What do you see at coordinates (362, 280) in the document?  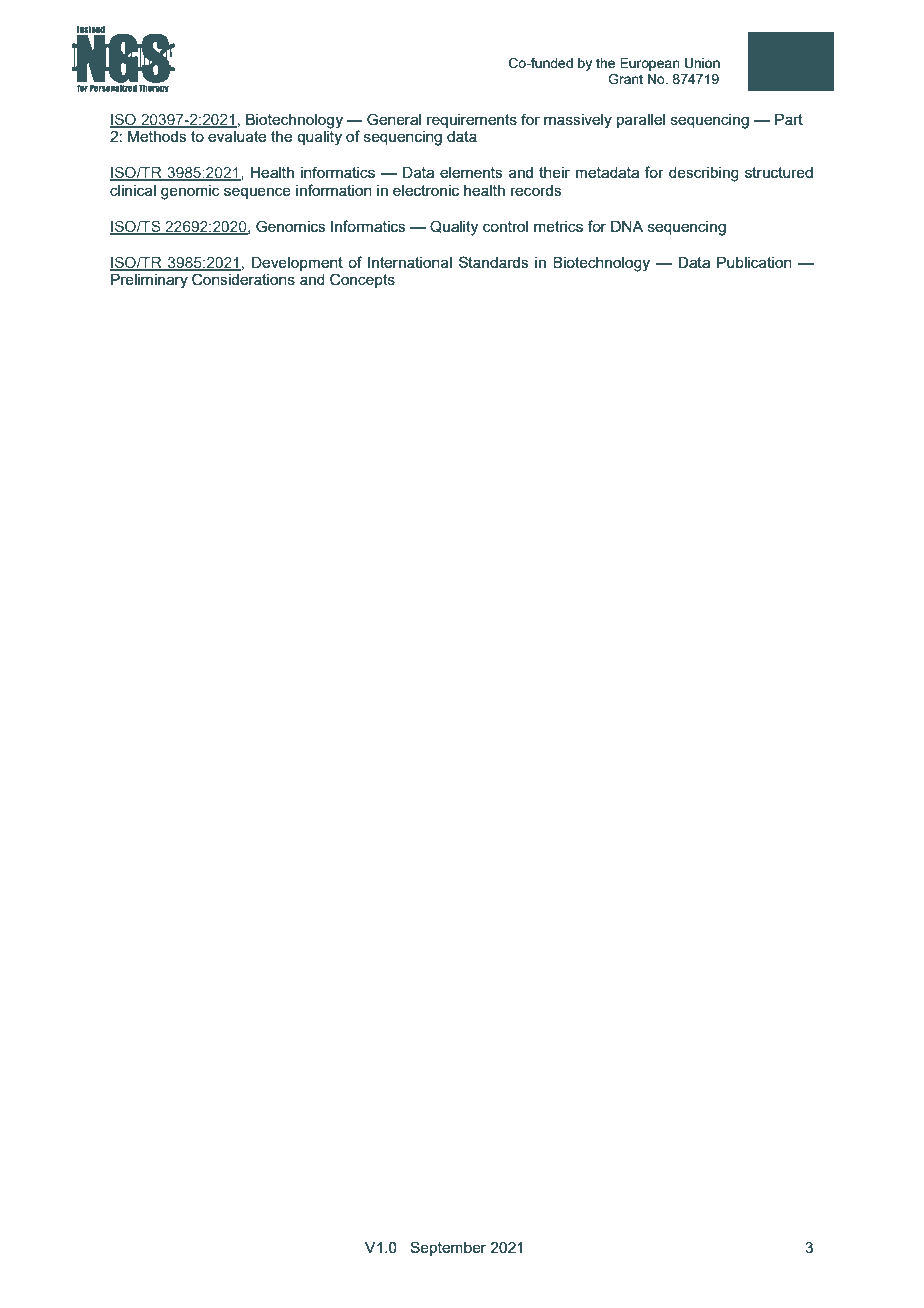 I see `Concepts` at bounding box center [362, 280].
